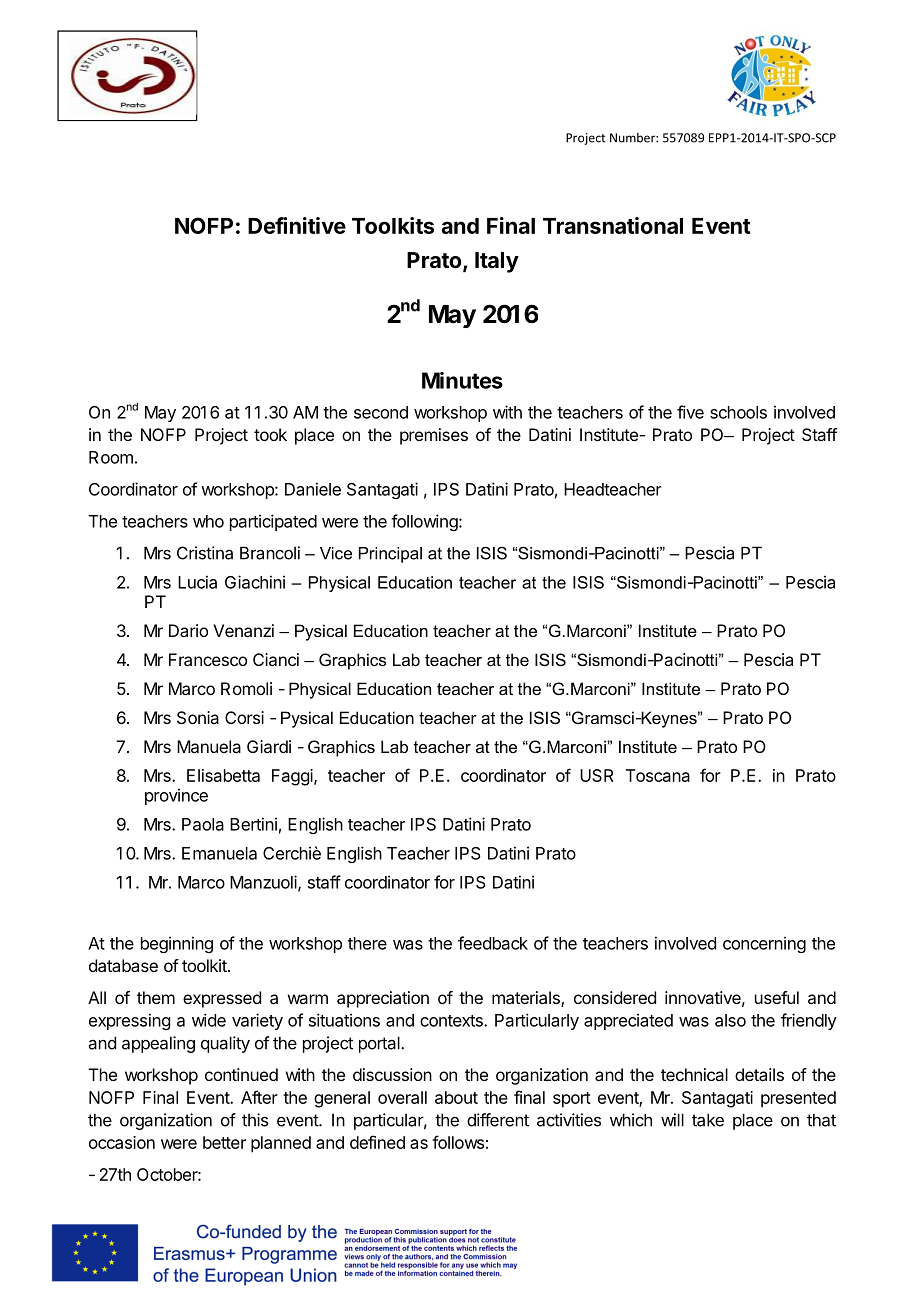  I want to click on take, so click(708, 1120).
